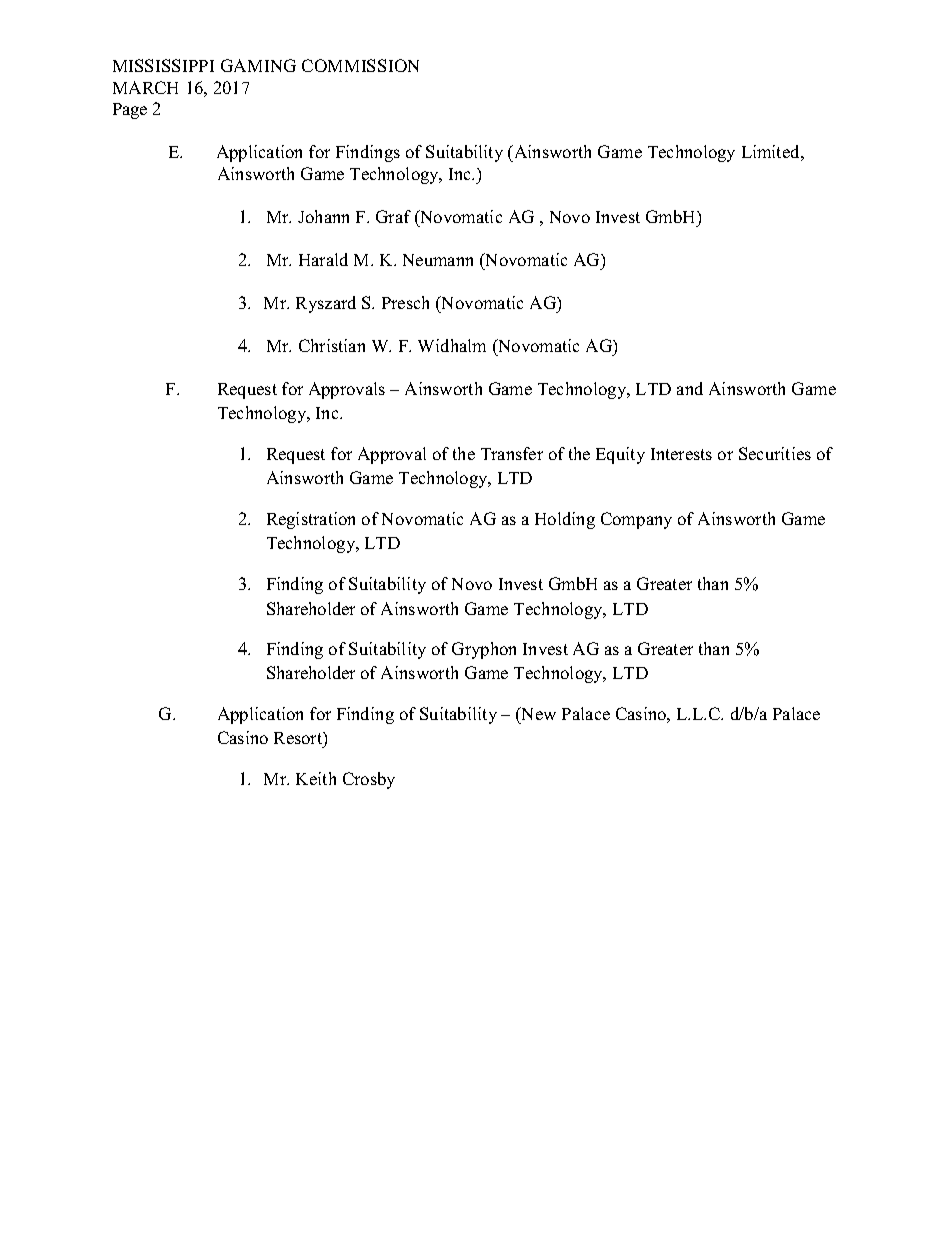 The width and height of the image is (952, 1233). Describe the element at coordinates (332, 345) in the image. I see `Christian` at that location.
